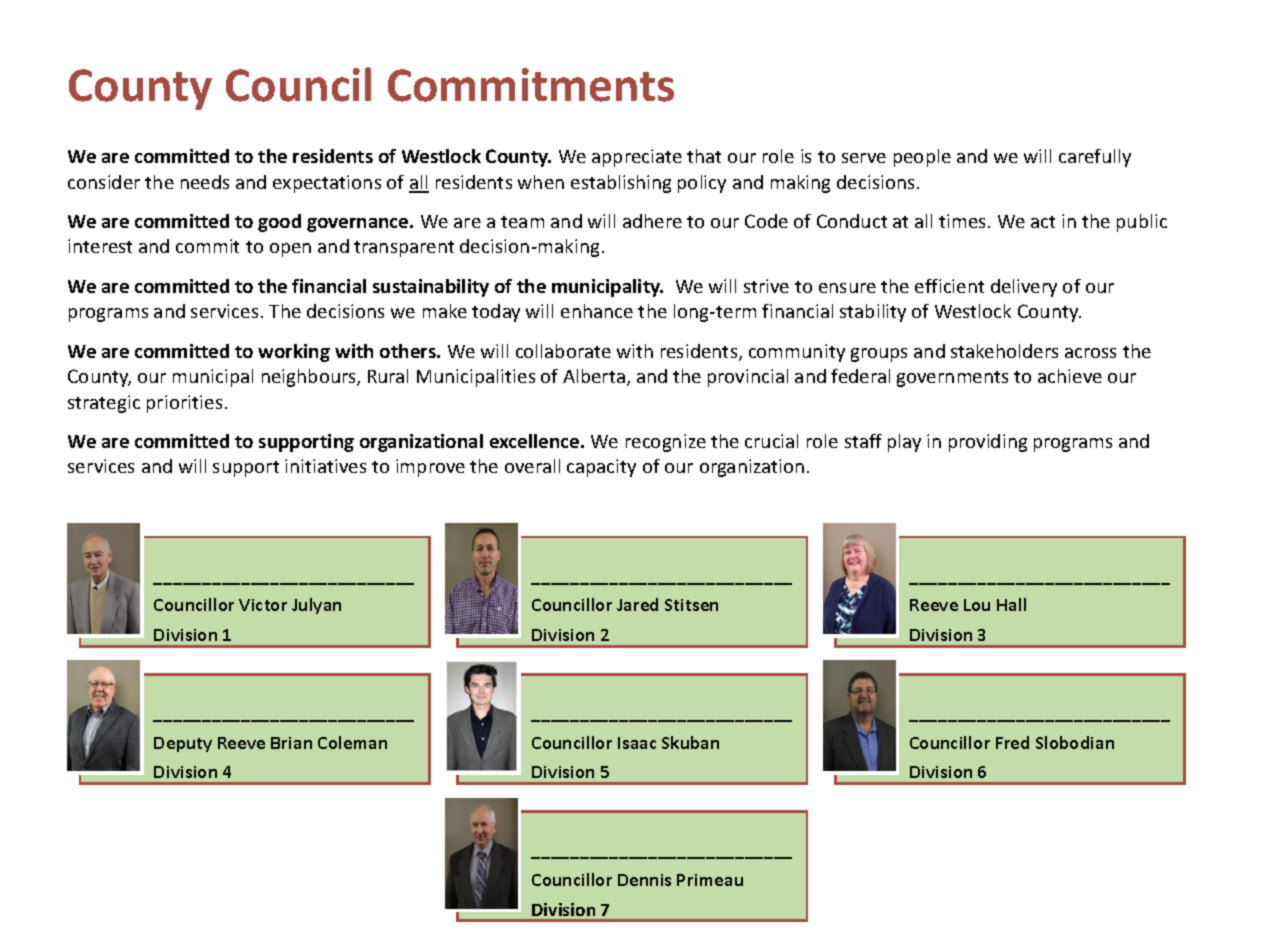  Describe the element at coordinates (184, 404) in the screenshot. I see `priorities` at that location.
